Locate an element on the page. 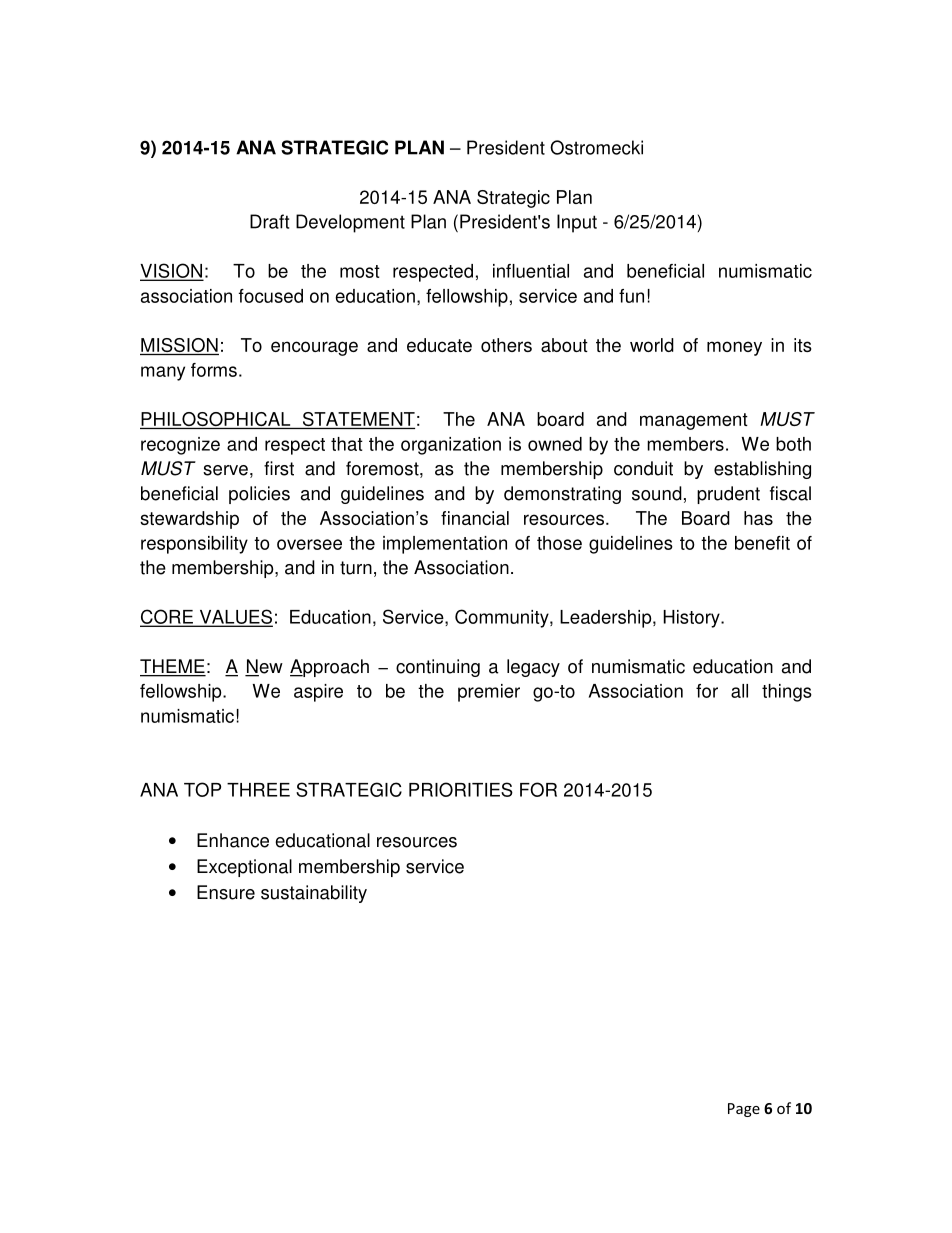 The image size is (952, 1233). premier is located at coordinates (489, 693).
